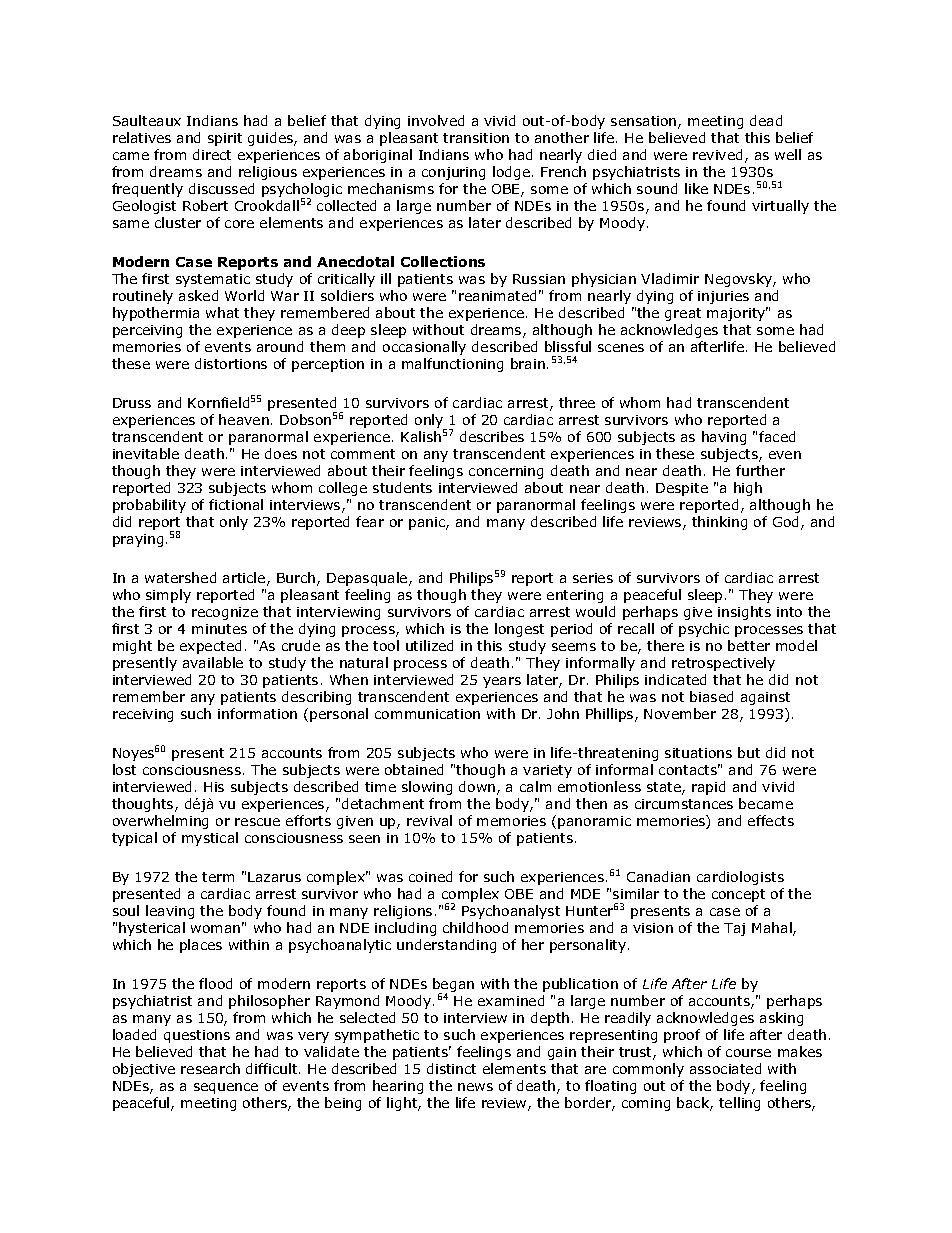  What do you see at coordinates (476, 138) in the screenshot?
I see `transition` at bounding box center [476, 138].
